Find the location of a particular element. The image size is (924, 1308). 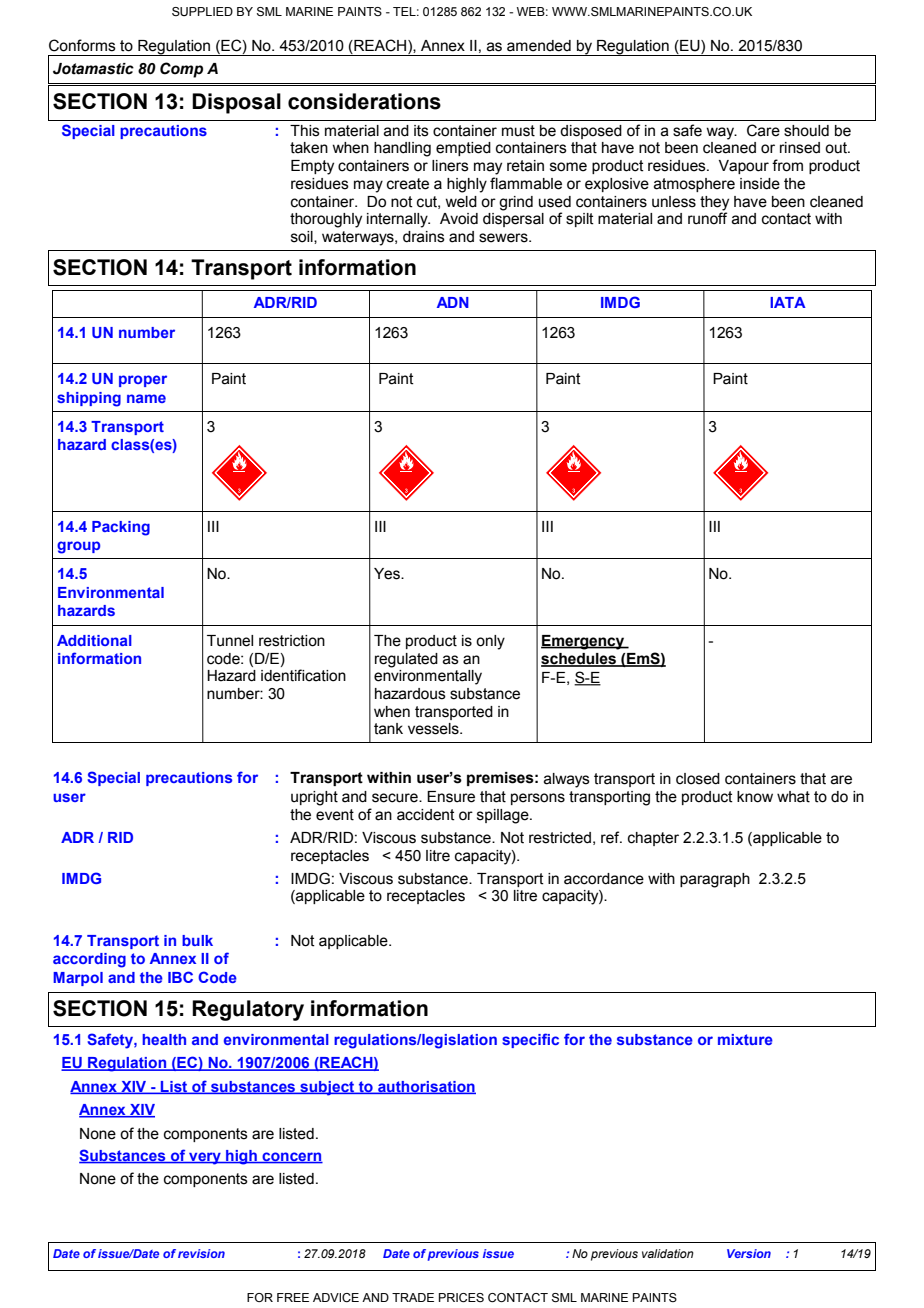

name is located at coordinates (146, 398).
